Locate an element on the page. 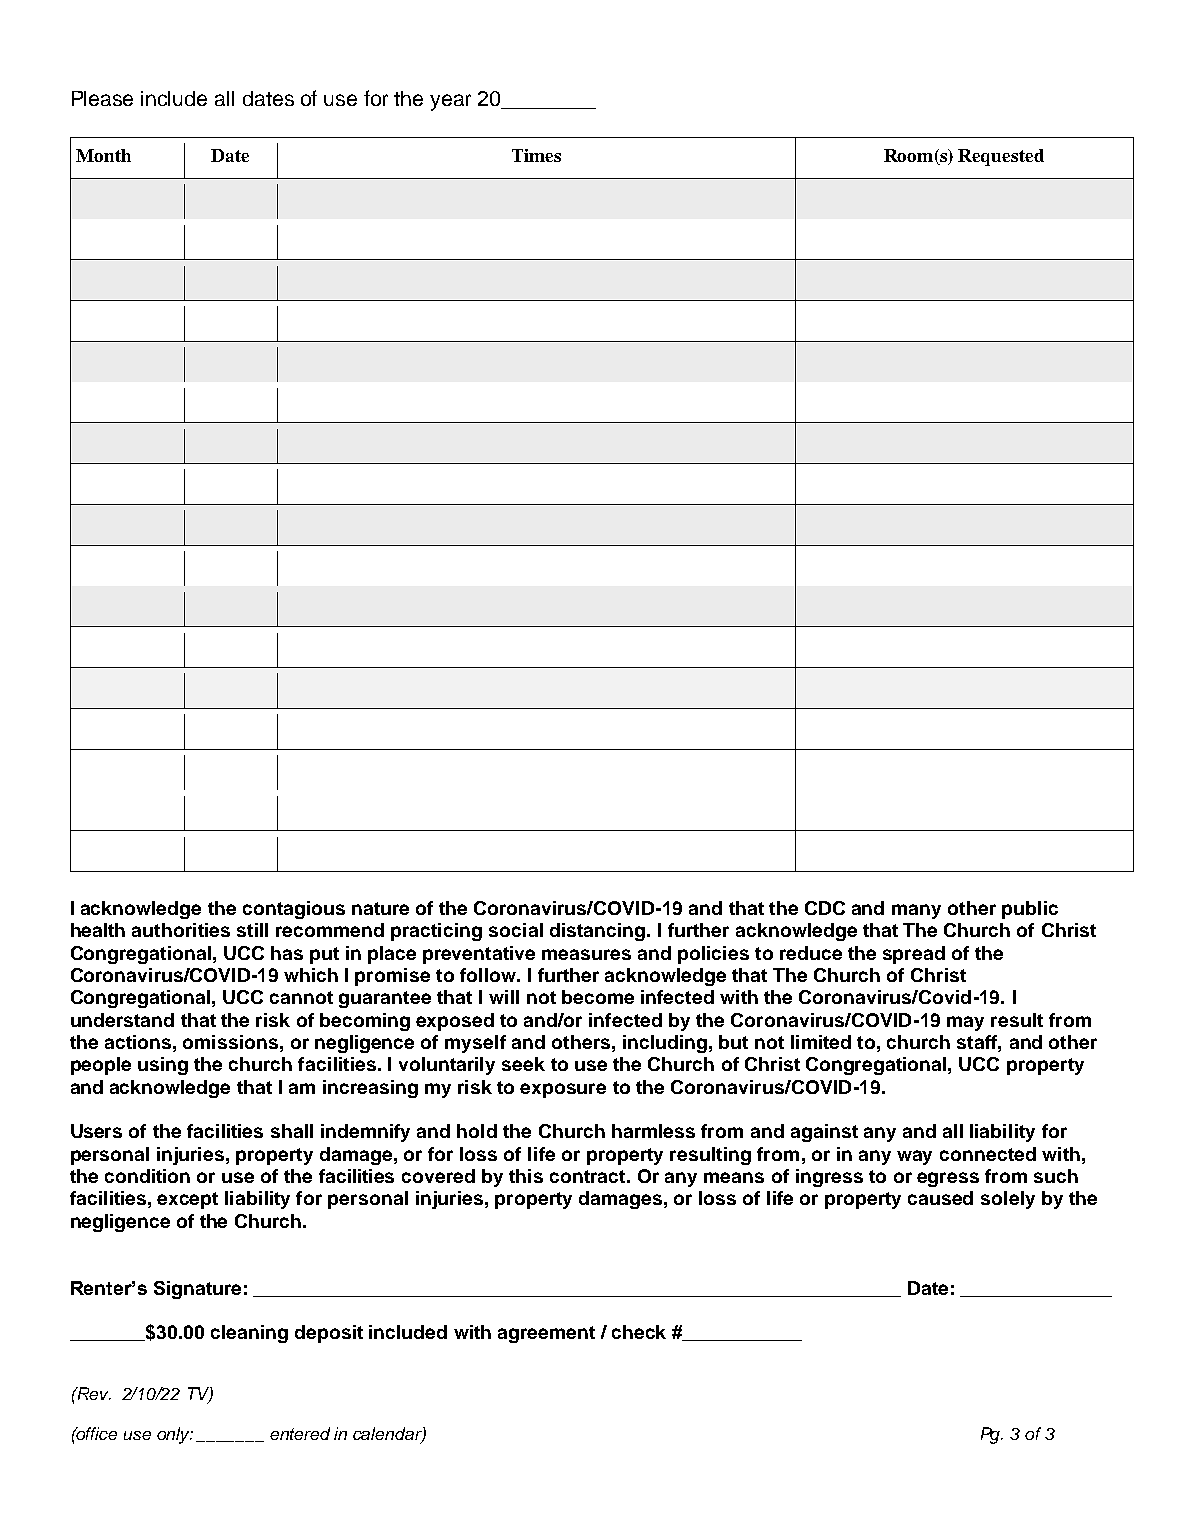 Image resolution: width=1188 pixels, height=1538 pixels. Month is located at coordinates (103, 155).
